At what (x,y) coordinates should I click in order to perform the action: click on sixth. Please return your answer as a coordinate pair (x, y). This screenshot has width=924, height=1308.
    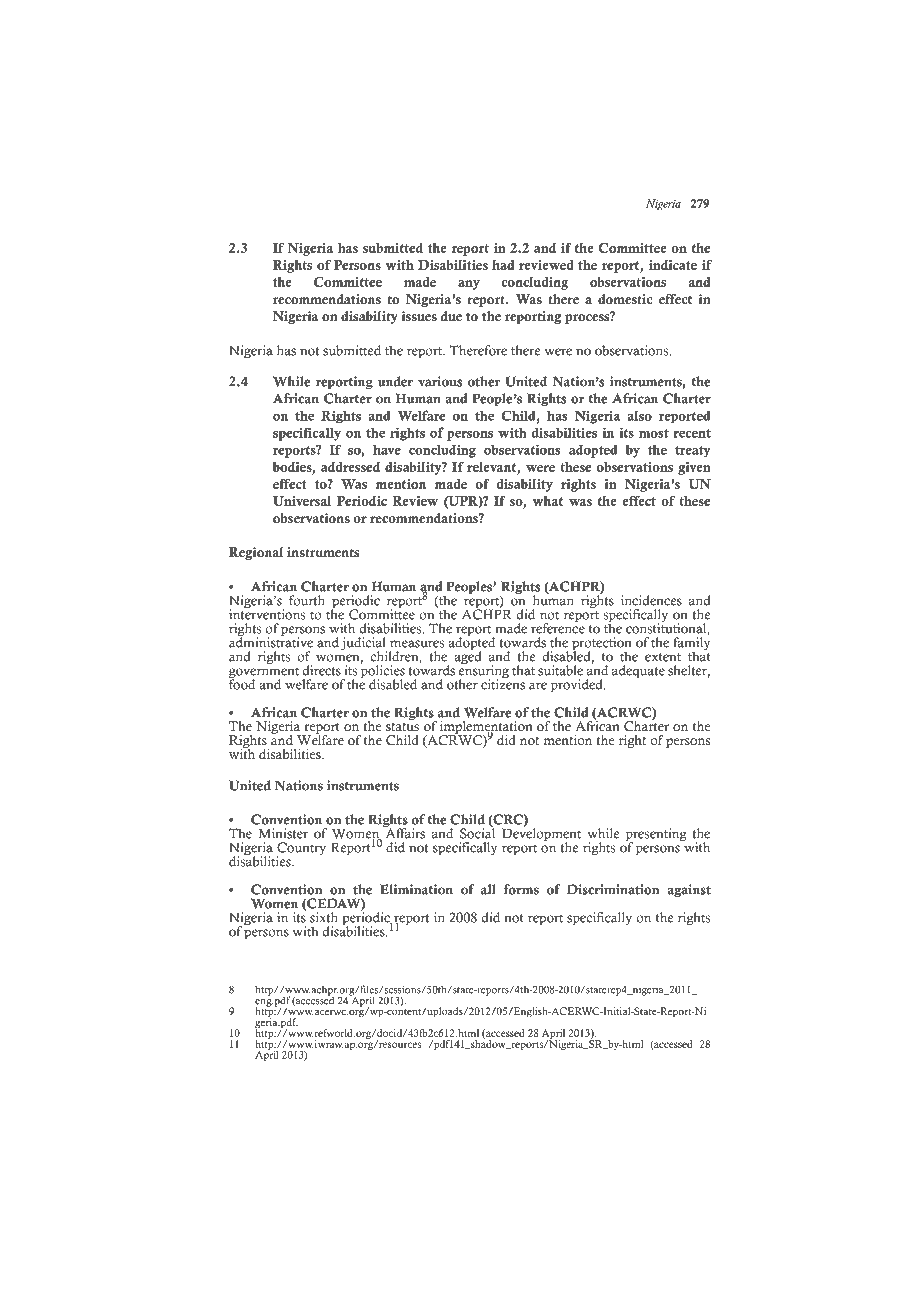
    Looking at the image, I should click on (324, 917).
